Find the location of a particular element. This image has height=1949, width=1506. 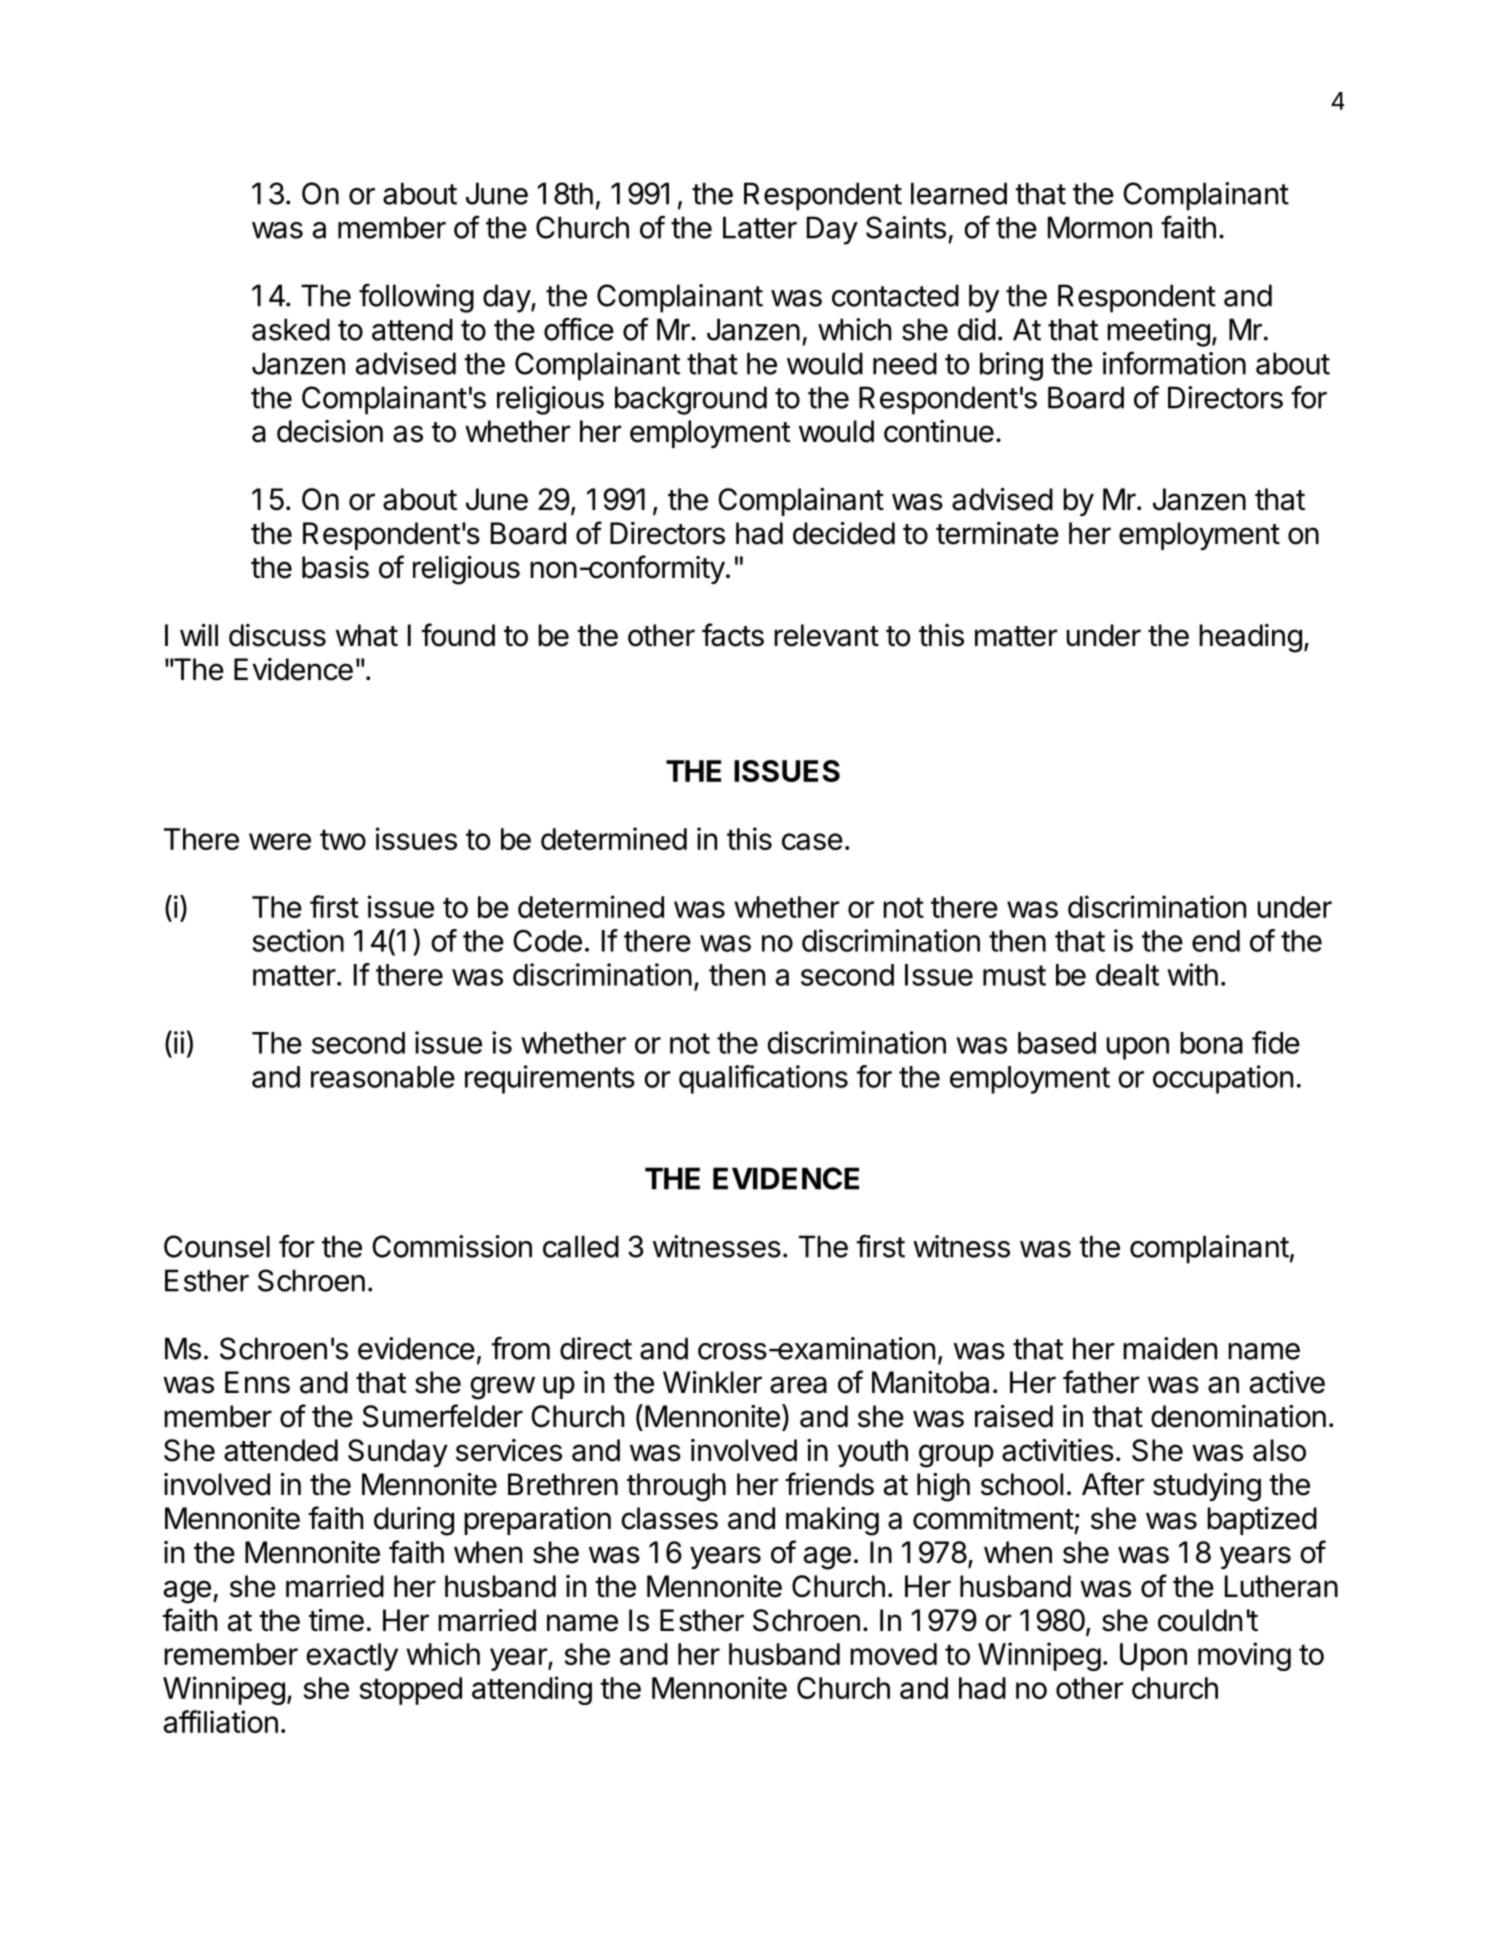

qualifications is located at coordinates (763, 1079).
